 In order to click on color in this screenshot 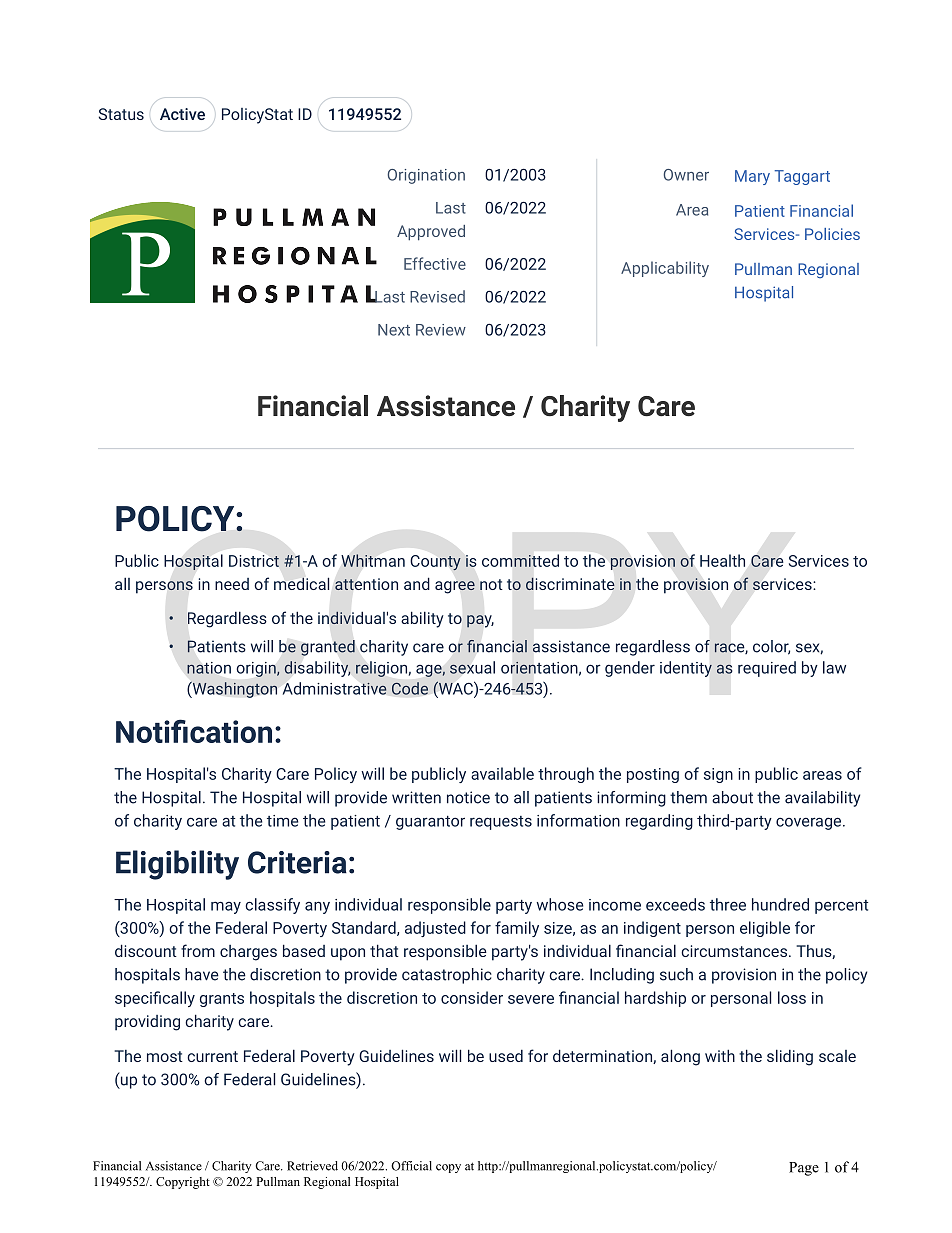, I will do `click(771, 647)`.
